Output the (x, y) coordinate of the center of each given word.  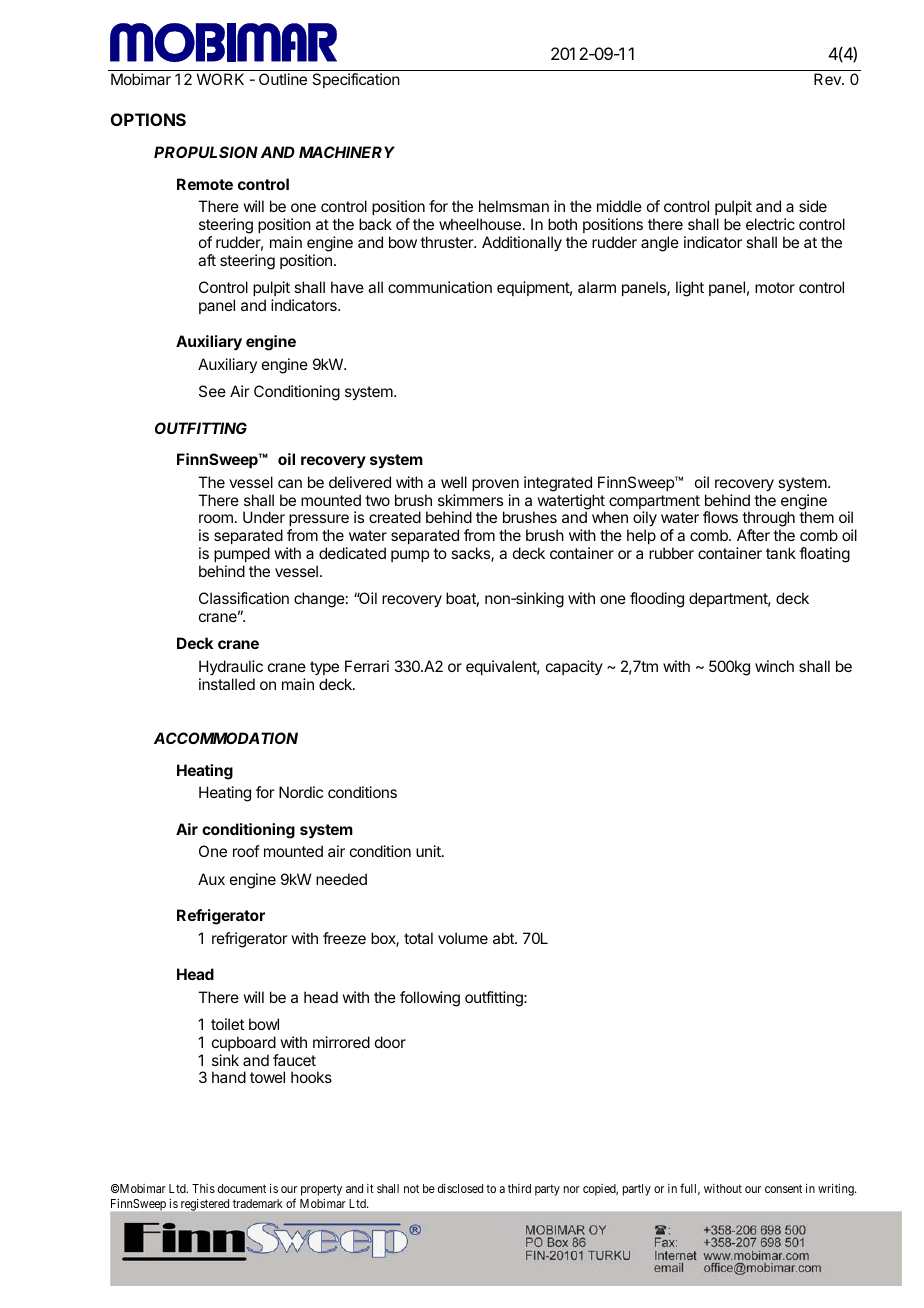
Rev (828, 79)
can (290, 483)
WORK (220, 79)
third (519, 1188)
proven (495, 485)
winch (774, 666)
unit (429, 851)
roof (246, 851)
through (768, 520)
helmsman (514, 206)
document (242, 1188)
